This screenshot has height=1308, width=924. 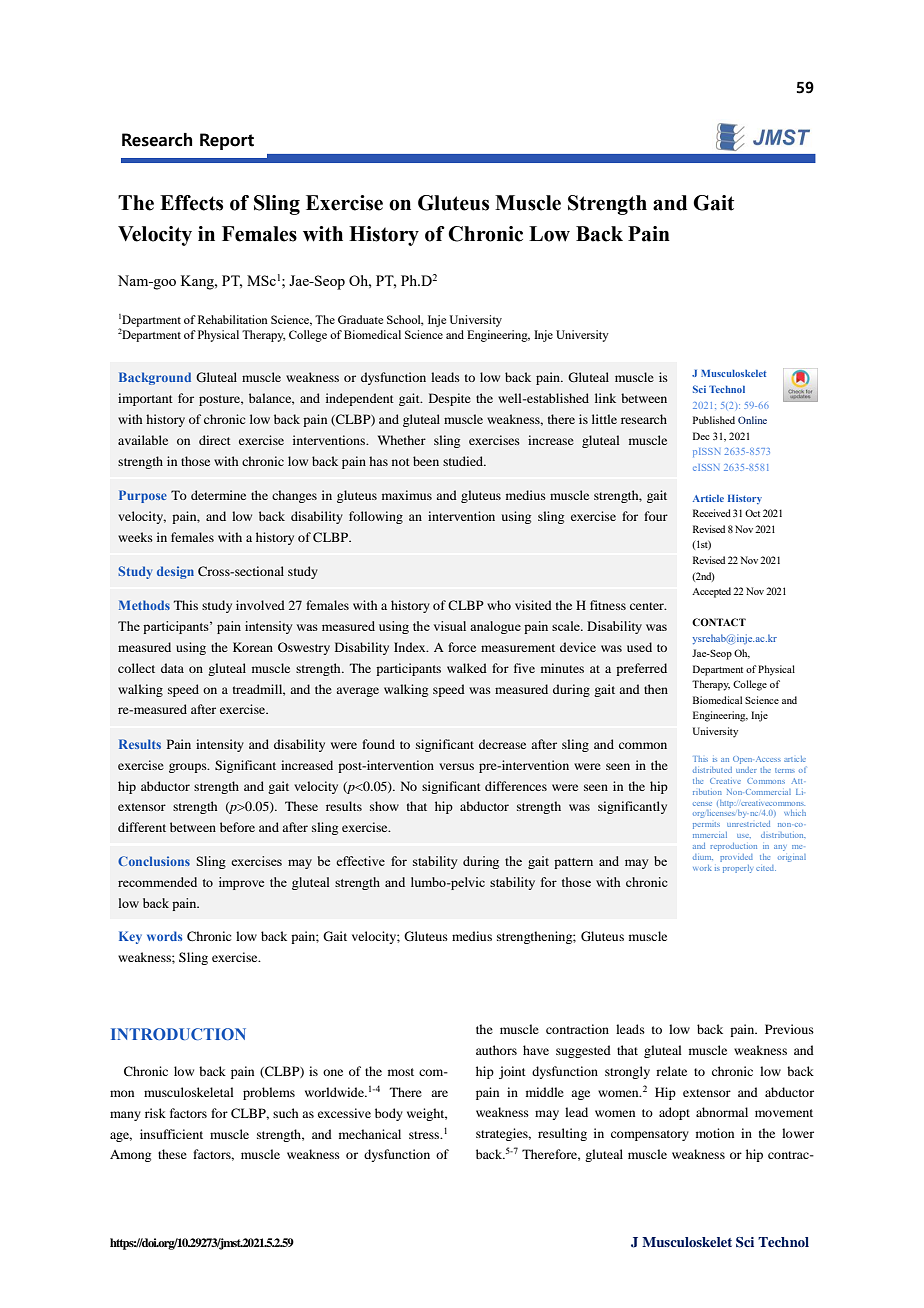 I want to click on words, so click(x=164, y=936).
